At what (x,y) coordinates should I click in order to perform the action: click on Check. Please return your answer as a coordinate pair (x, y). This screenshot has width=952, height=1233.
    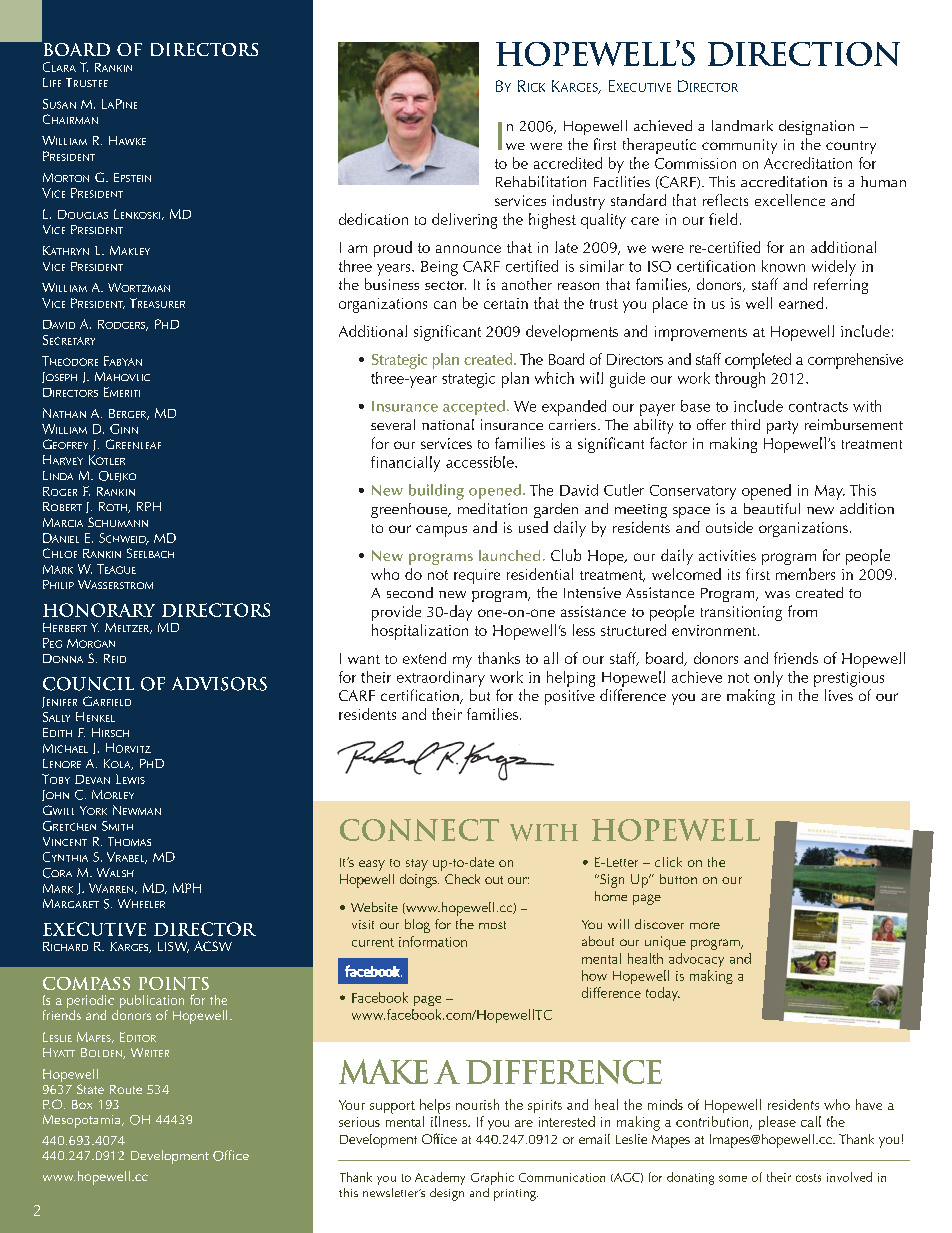
    Looking at the image, I should click on (462, 879).
